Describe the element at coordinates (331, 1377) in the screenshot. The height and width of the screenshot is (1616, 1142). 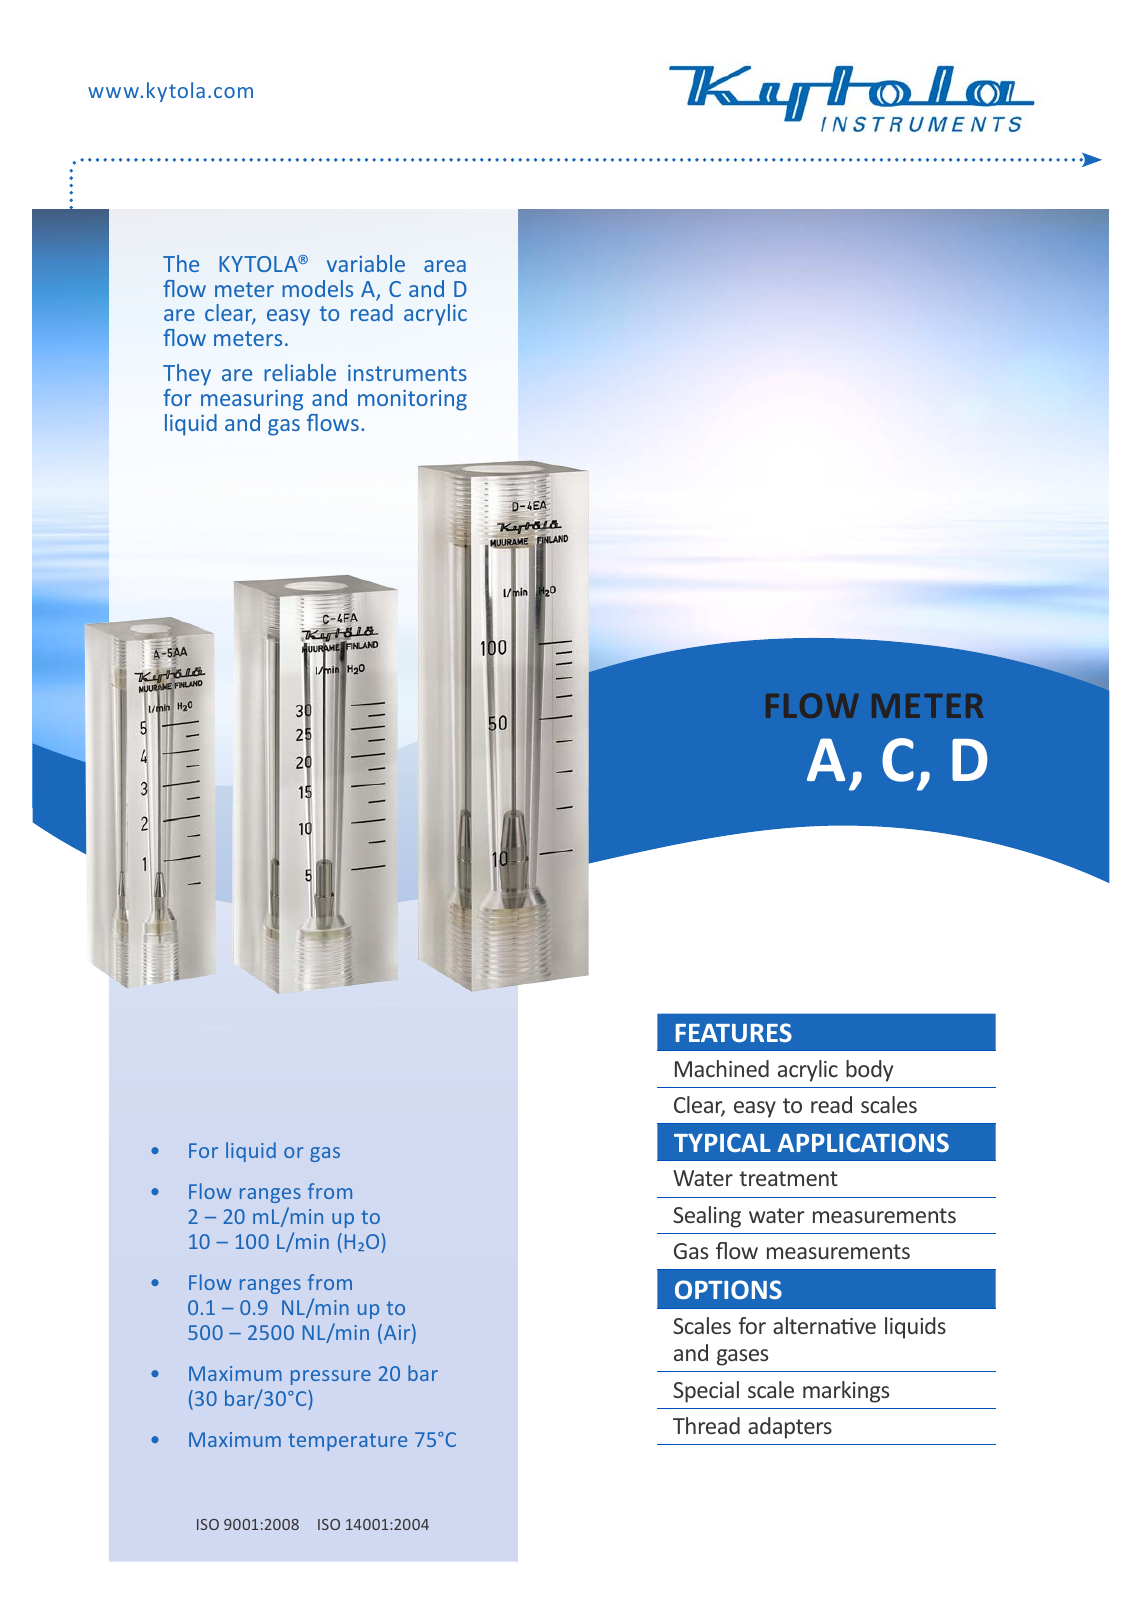
I see `pressure` at that location.
